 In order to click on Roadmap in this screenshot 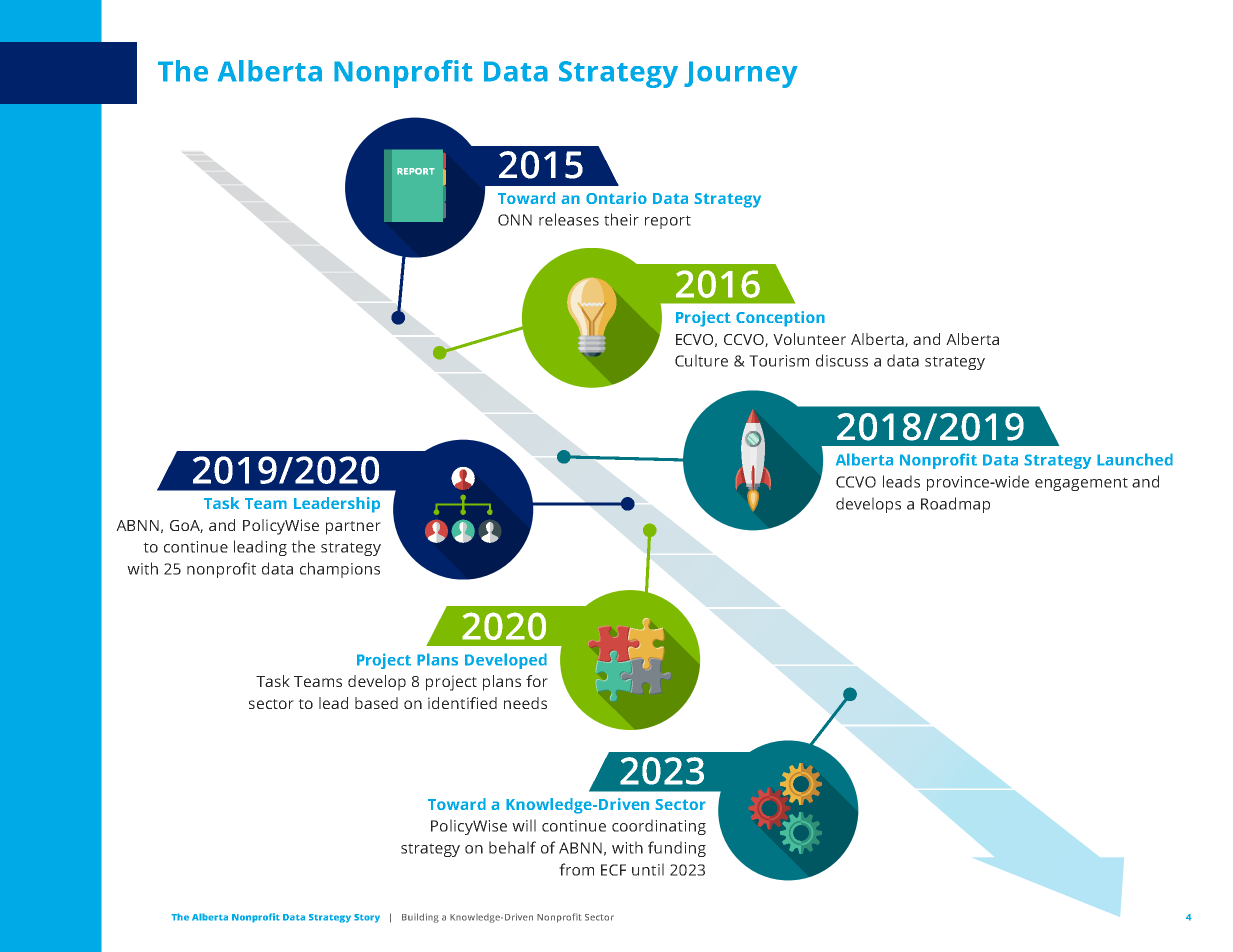, I will do `click(955, 505)`.
